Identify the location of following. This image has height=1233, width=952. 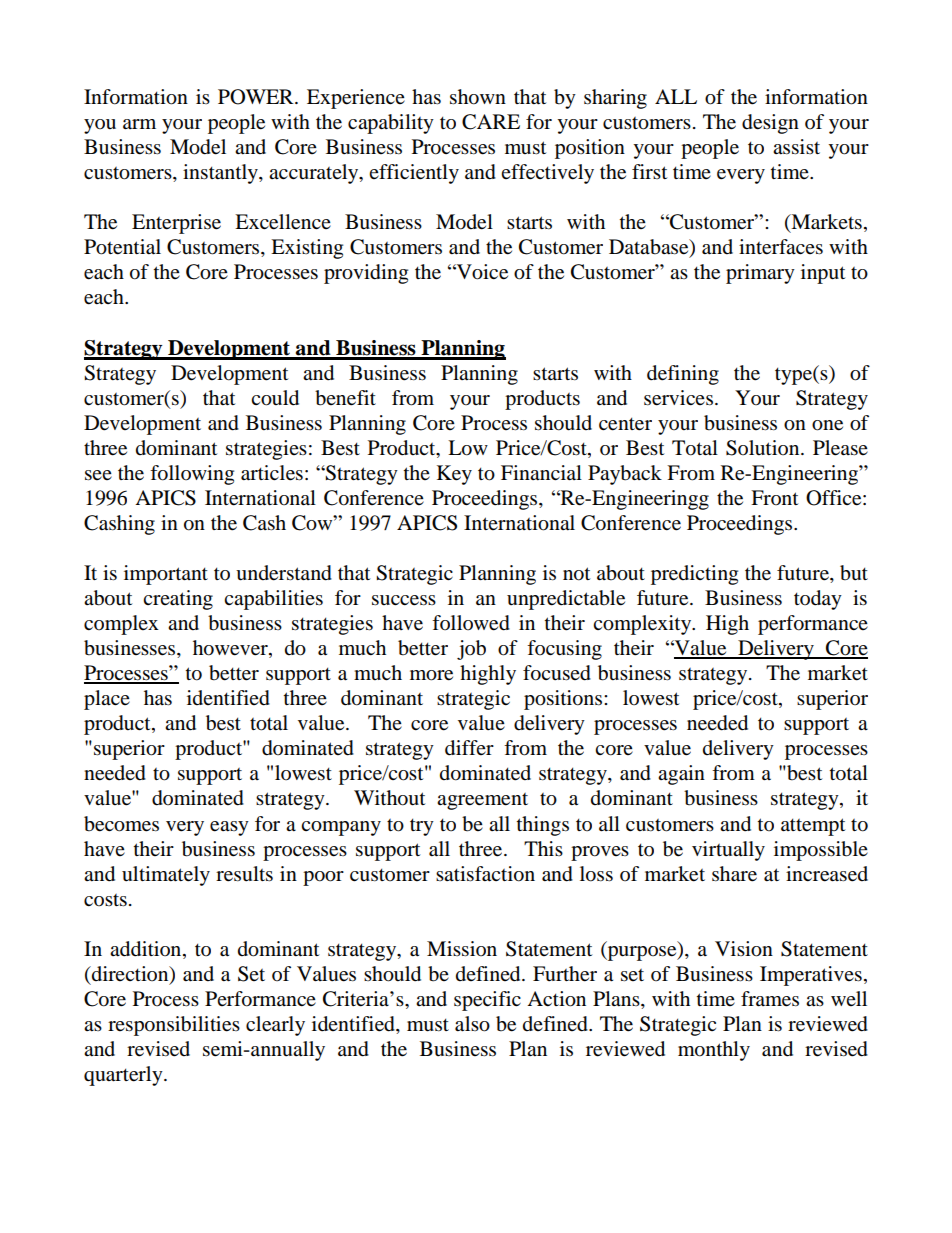
(192, 475).
